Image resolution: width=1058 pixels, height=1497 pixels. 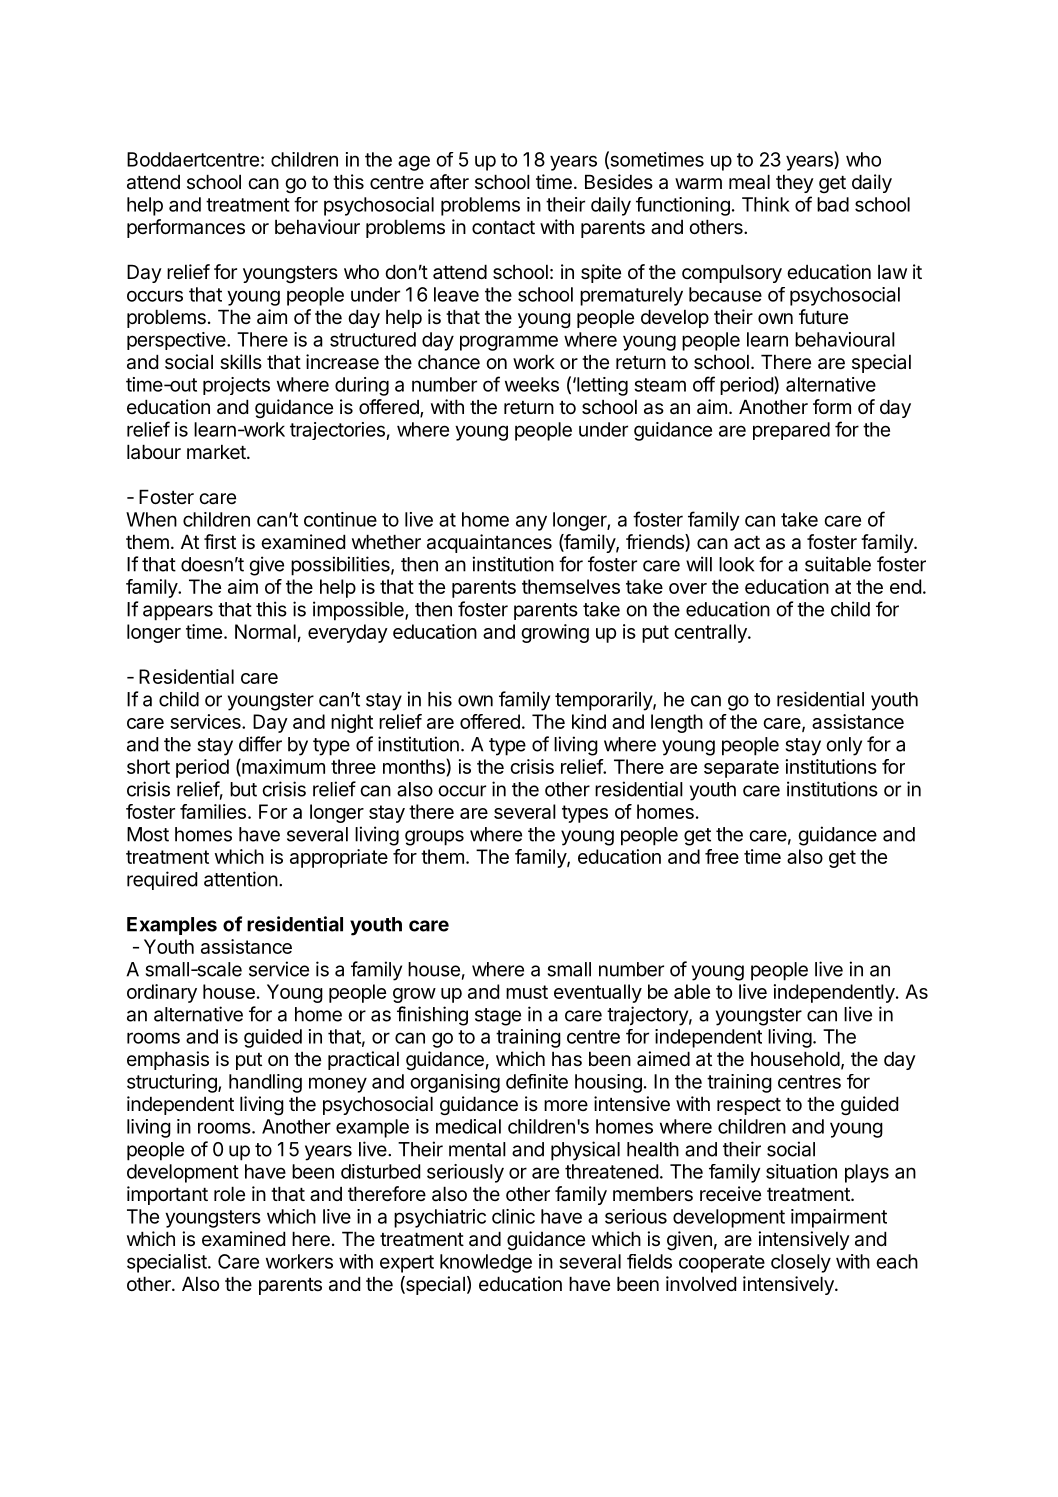 I want to click on perspective, so click(x=177, y=341).
